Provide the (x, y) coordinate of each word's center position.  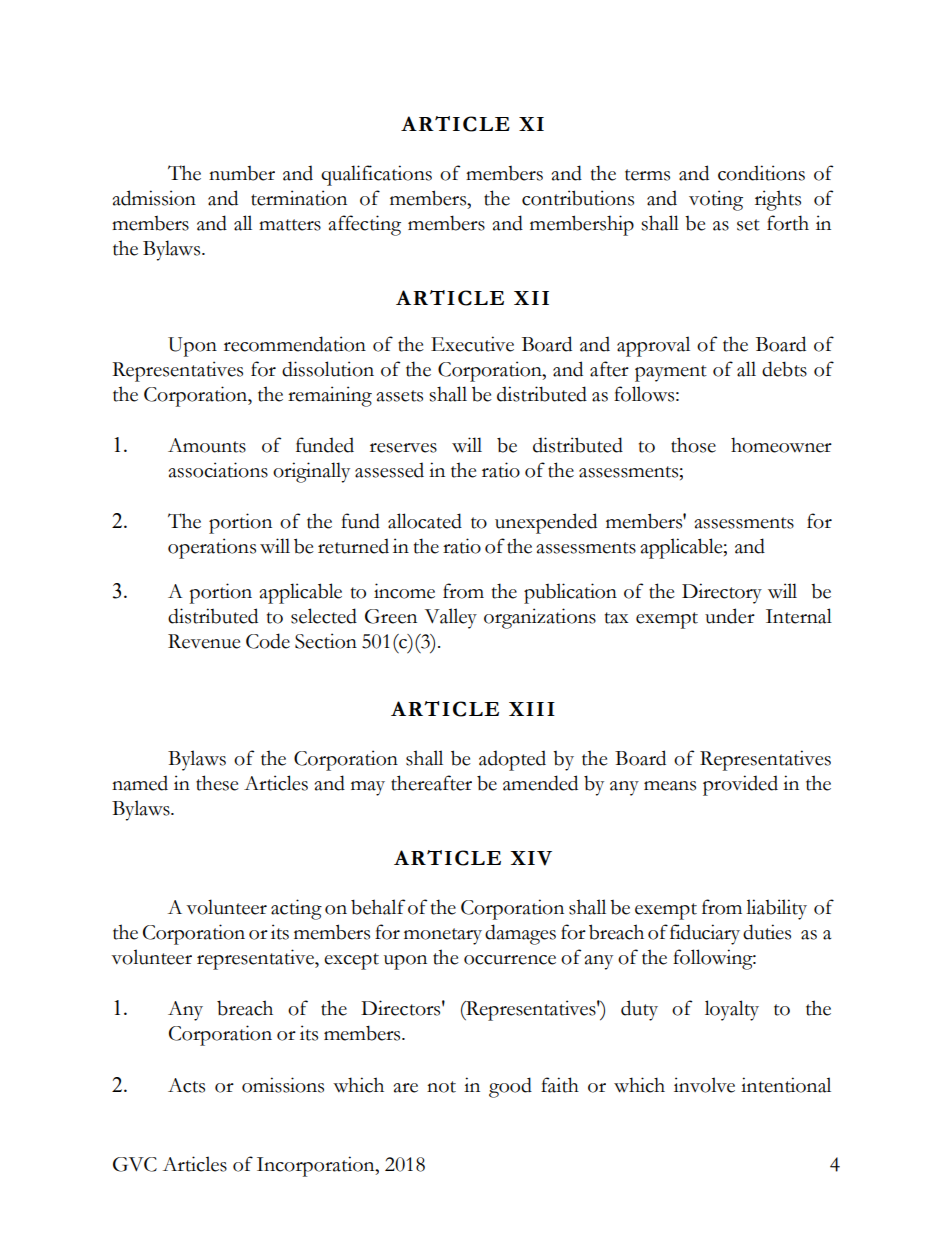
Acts (186, 1085)
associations (218, 470)
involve (704, 1085)
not (441, 1087)
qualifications (376, 175)
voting (716, 200)
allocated (425, 521)
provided (740, 785)
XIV (531, 858)
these (217, 783)
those (693, 445)
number (242, 173)
